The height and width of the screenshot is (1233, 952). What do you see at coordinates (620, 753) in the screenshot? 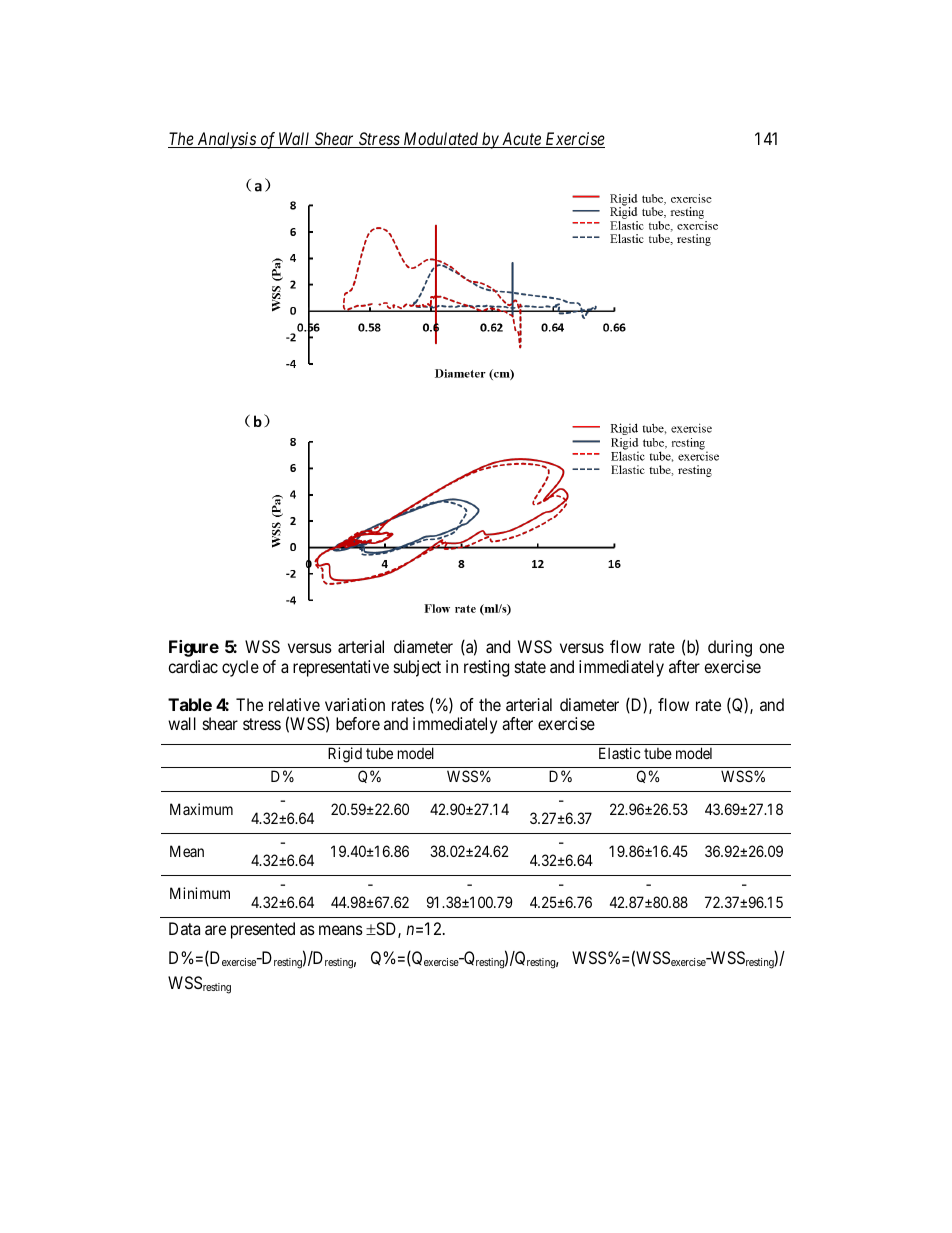
I see `Elastic` at bounding box center [620, 753].
